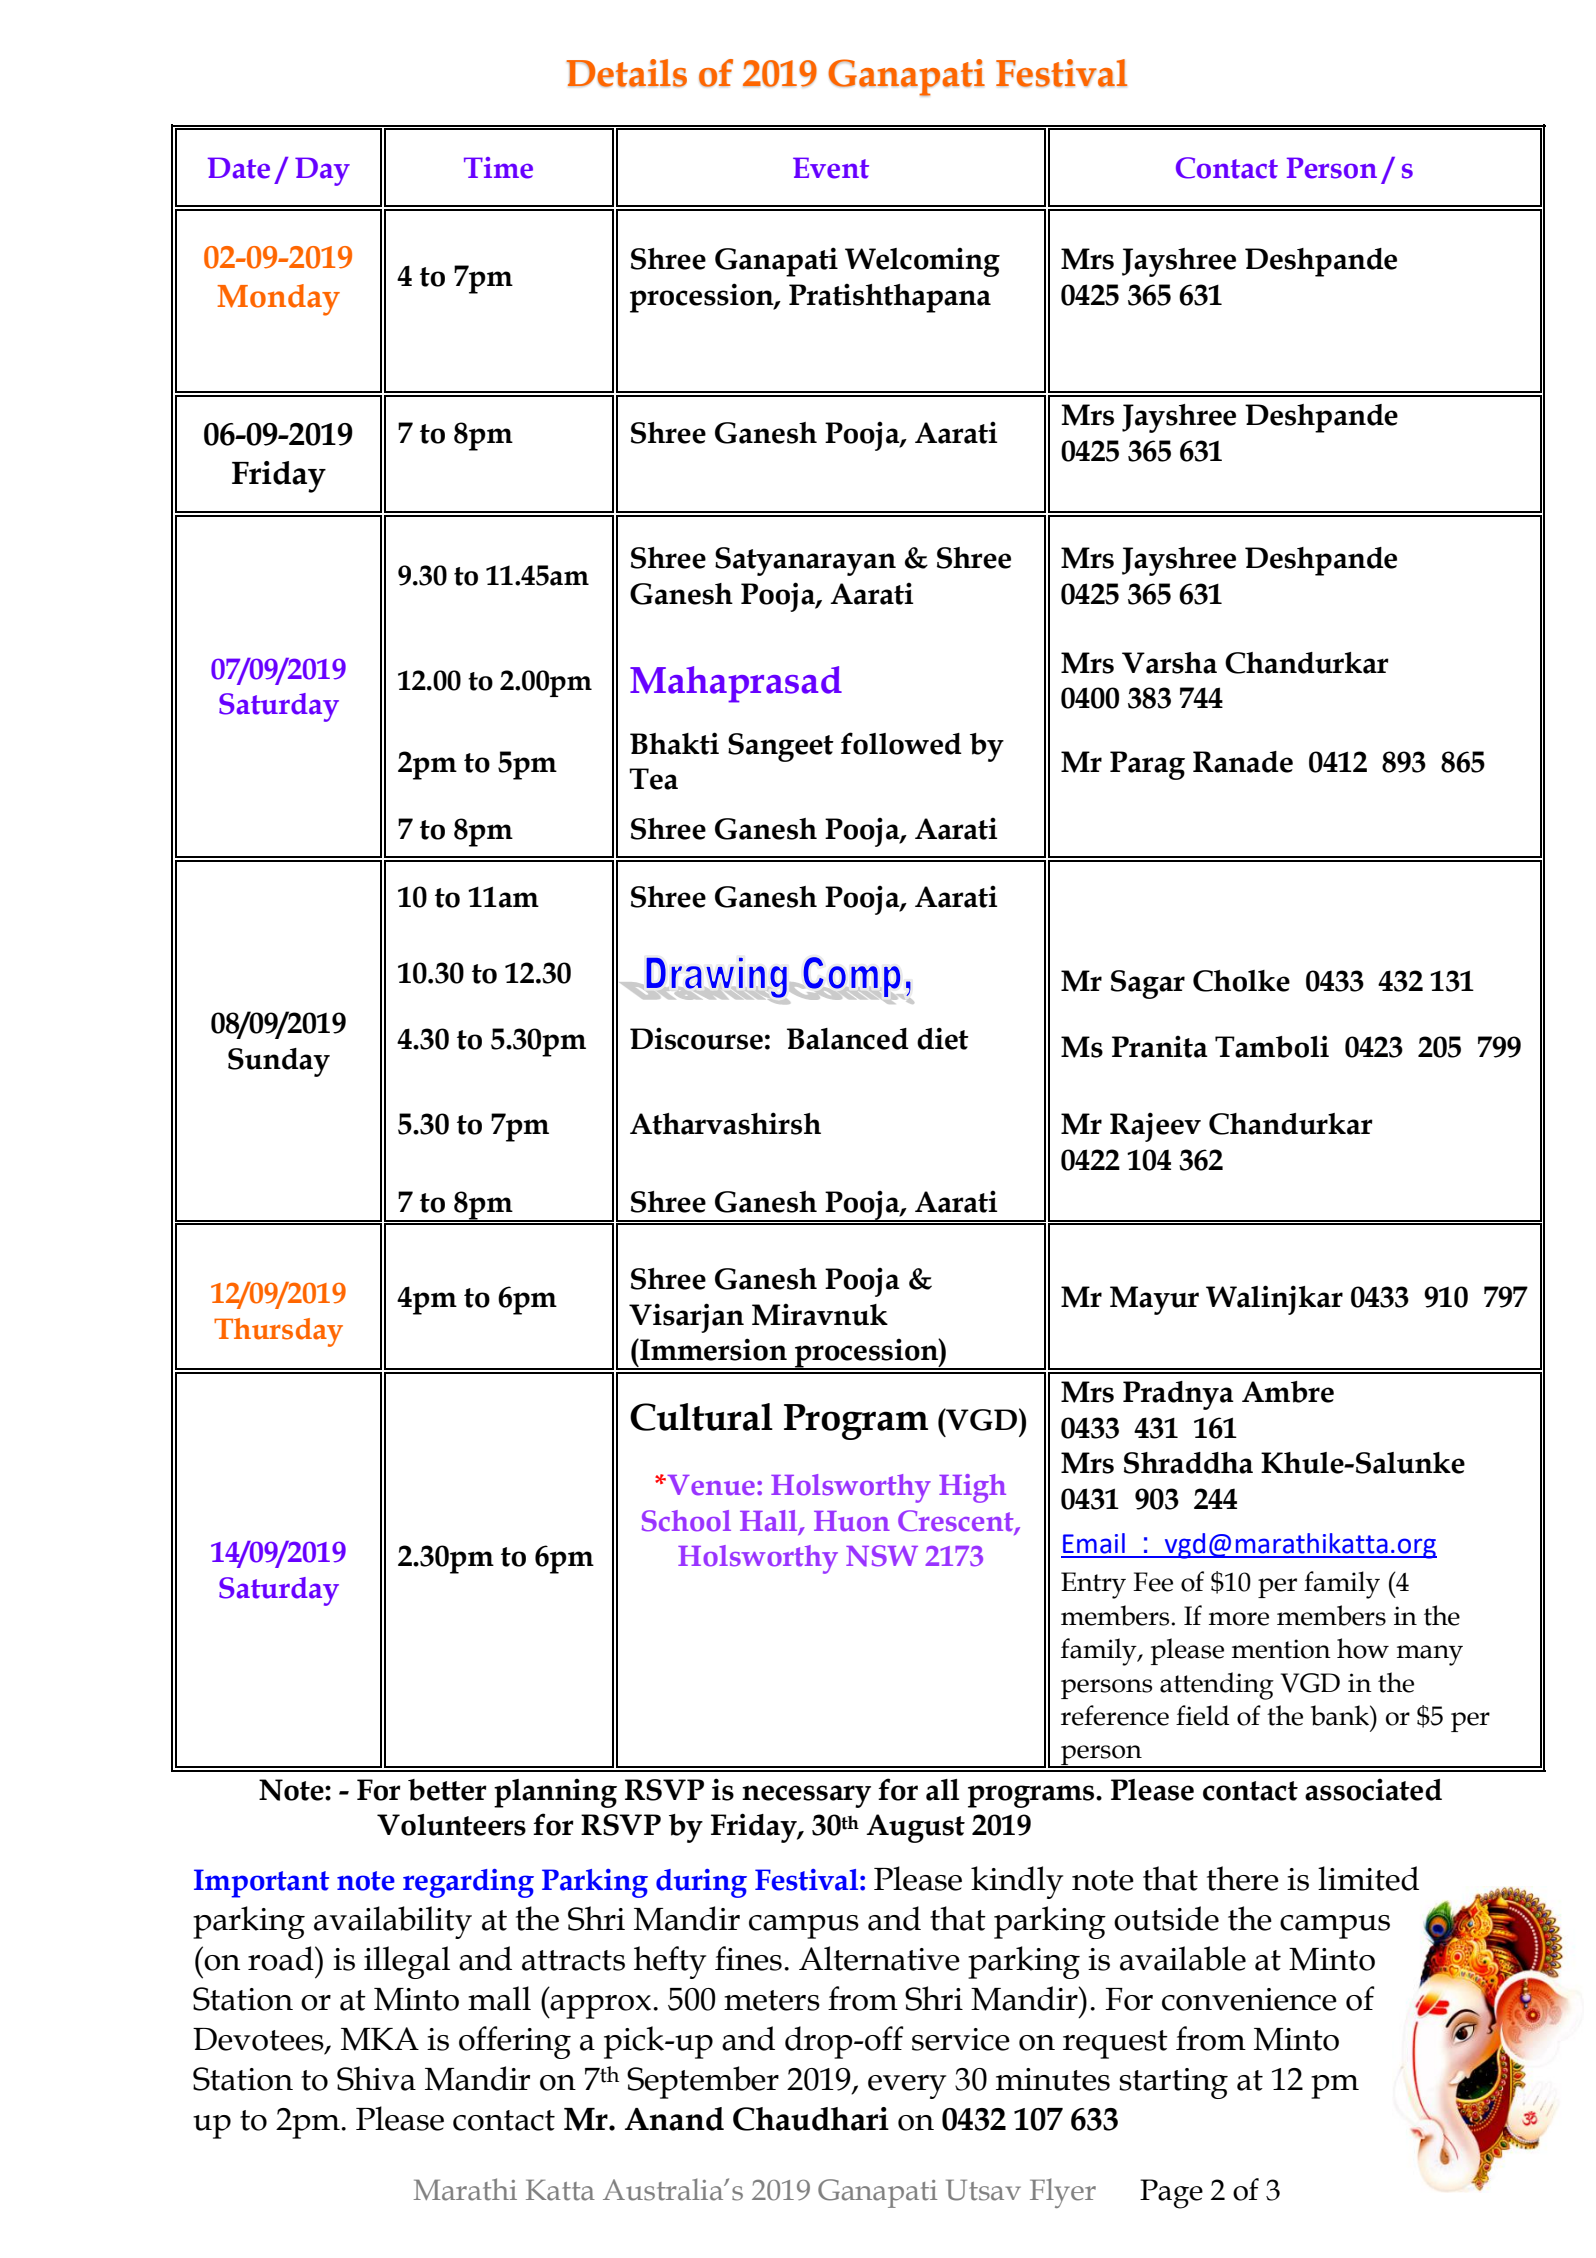 The width and height of the image is (1596, 2258). What do you see at coordinates (852, 1521) in the image?
I see `Huon` at bounding box center [852, 1521].
